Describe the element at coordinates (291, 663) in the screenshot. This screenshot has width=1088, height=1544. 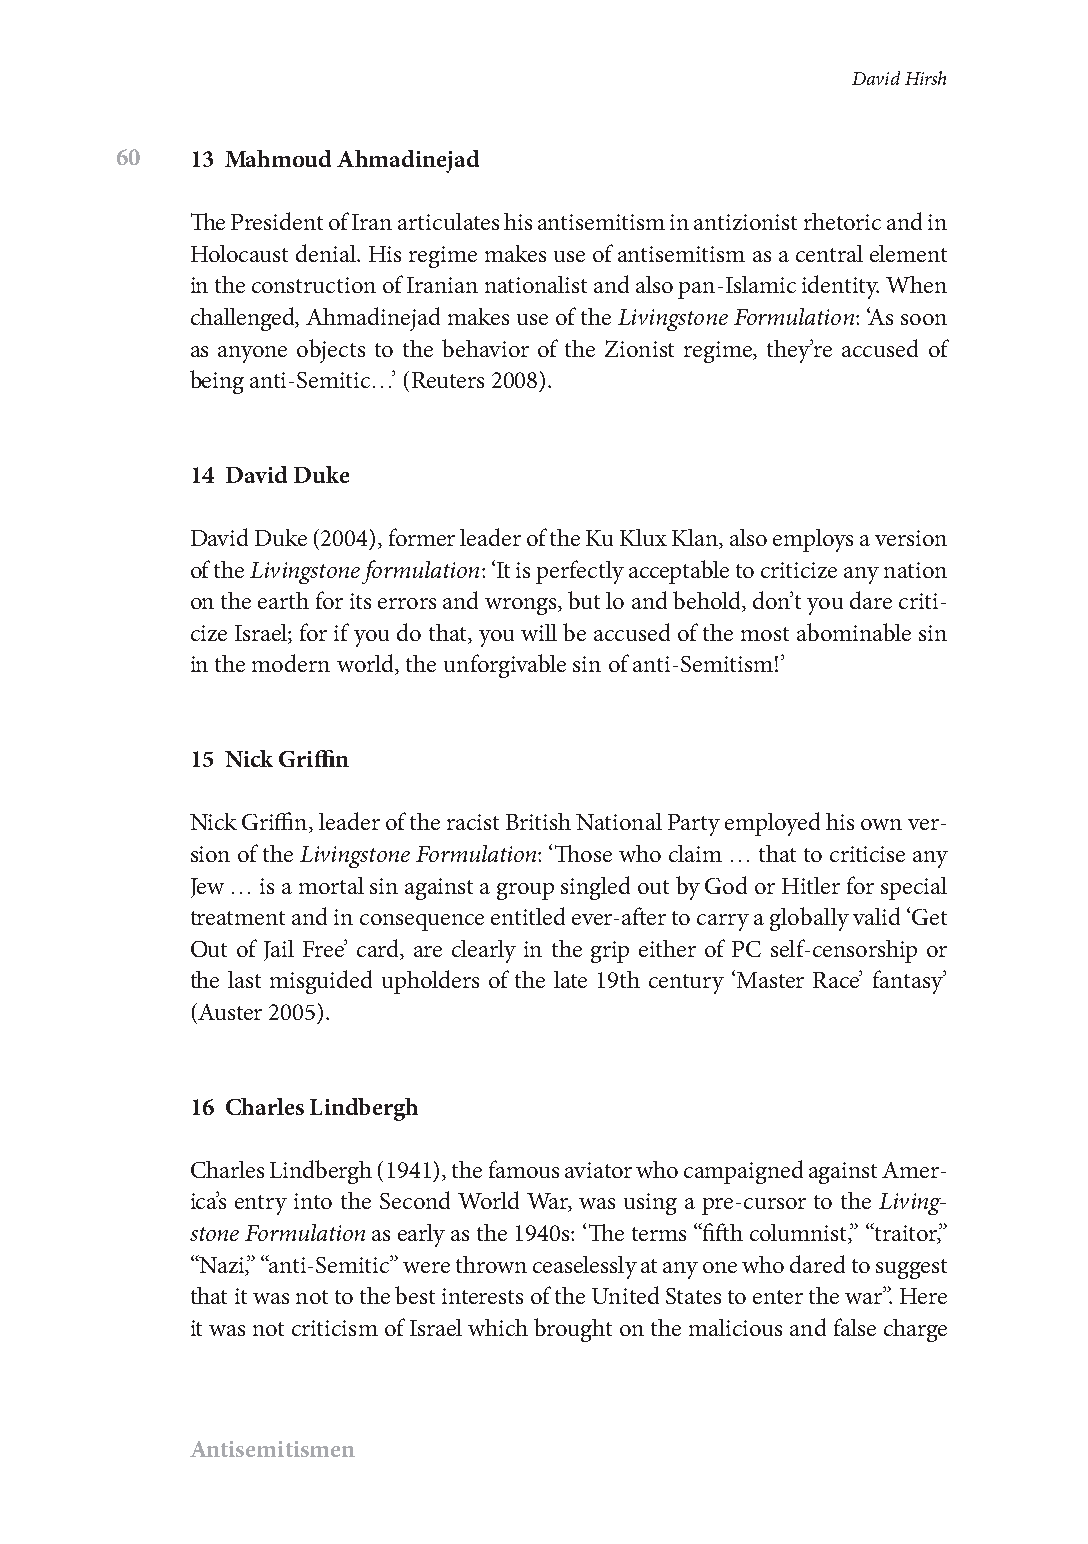
I see `modern` at that location.
